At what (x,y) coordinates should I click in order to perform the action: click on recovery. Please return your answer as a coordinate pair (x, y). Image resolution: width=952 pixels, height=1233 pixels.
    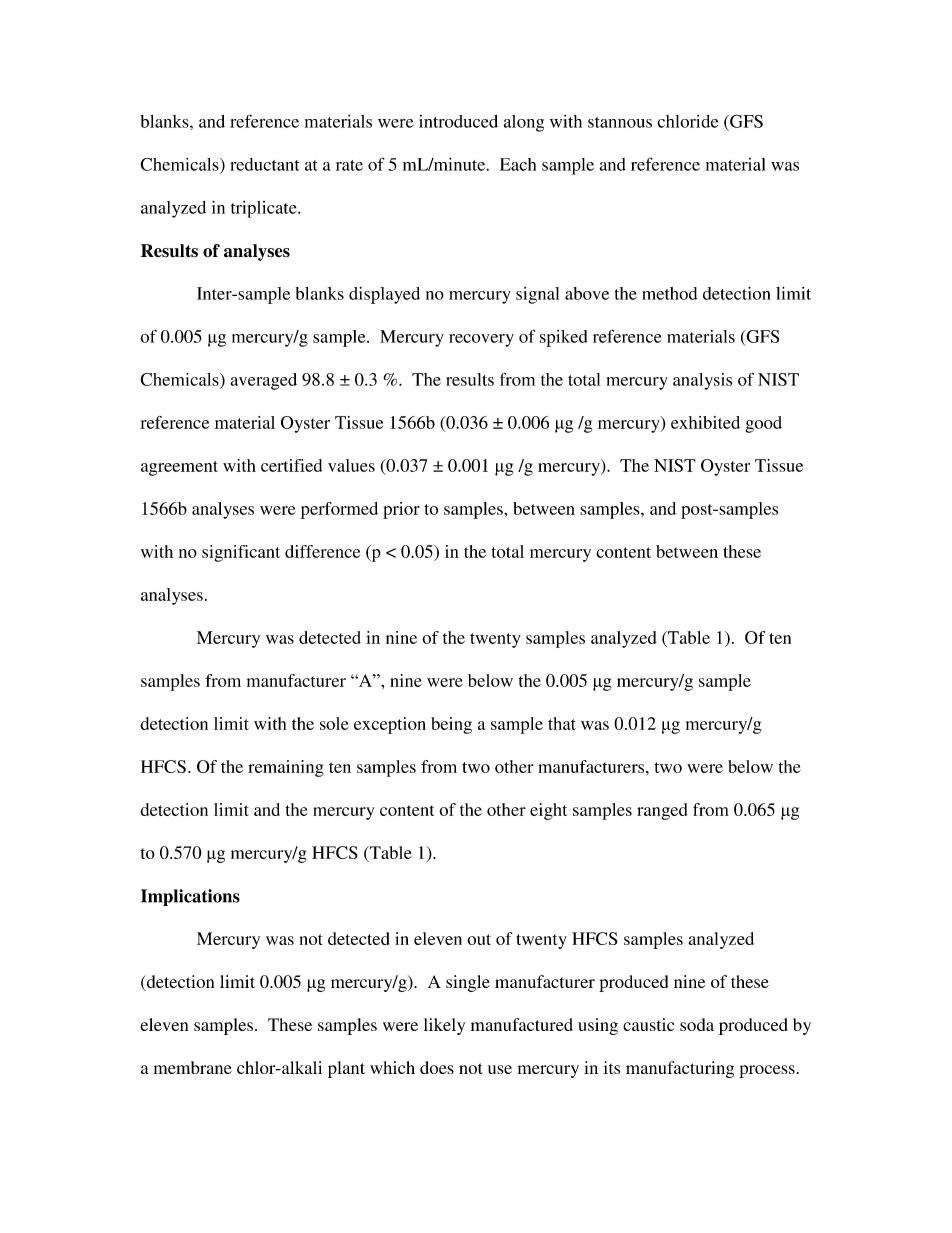
    Looking at the image, I should click on (481, 340).
